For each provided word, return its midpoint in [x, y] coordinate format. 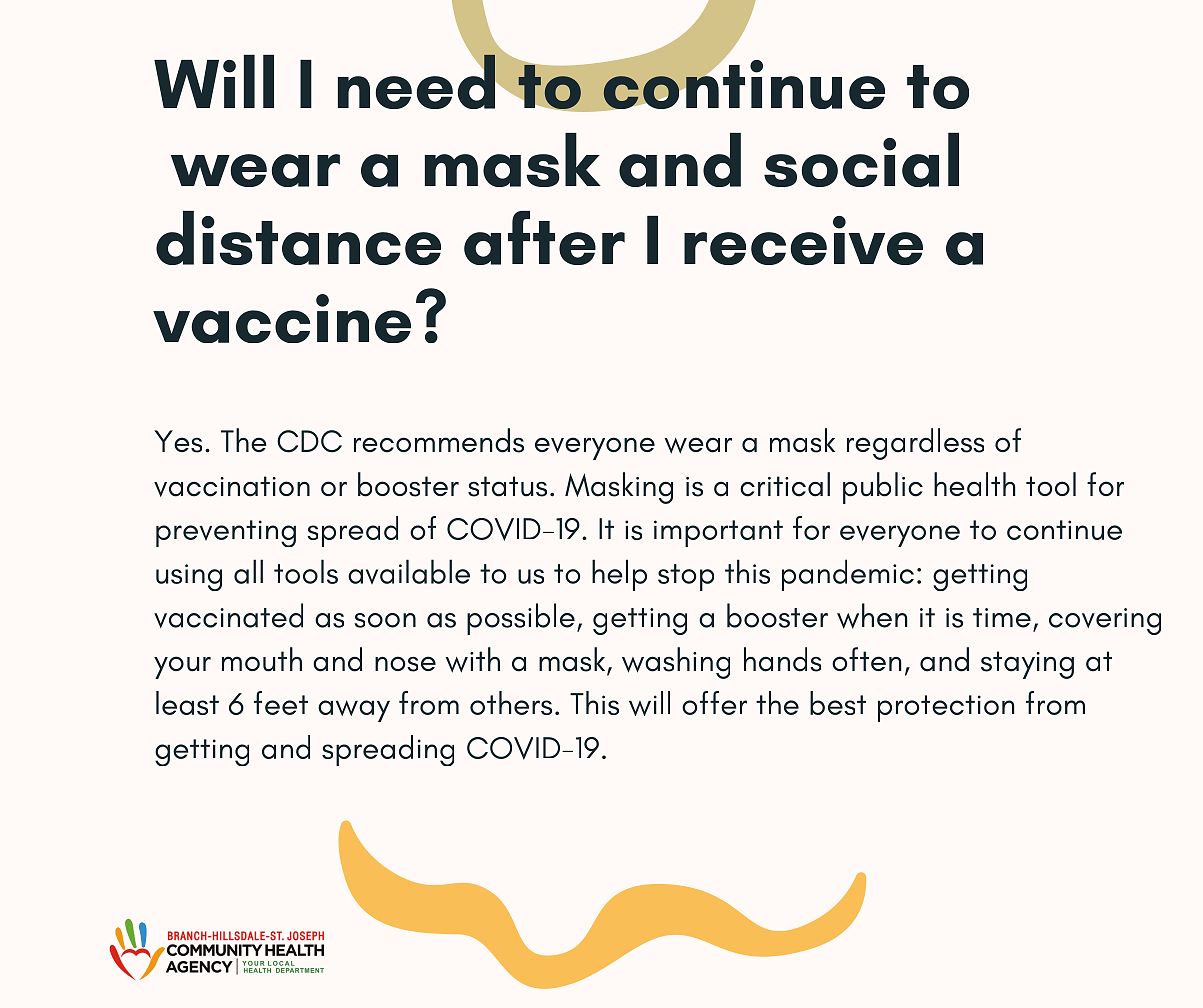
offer [714, 703]
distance [298, 238]
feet [281, 703]
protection [946, 708]
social [861, 160]
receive [803, 240]
